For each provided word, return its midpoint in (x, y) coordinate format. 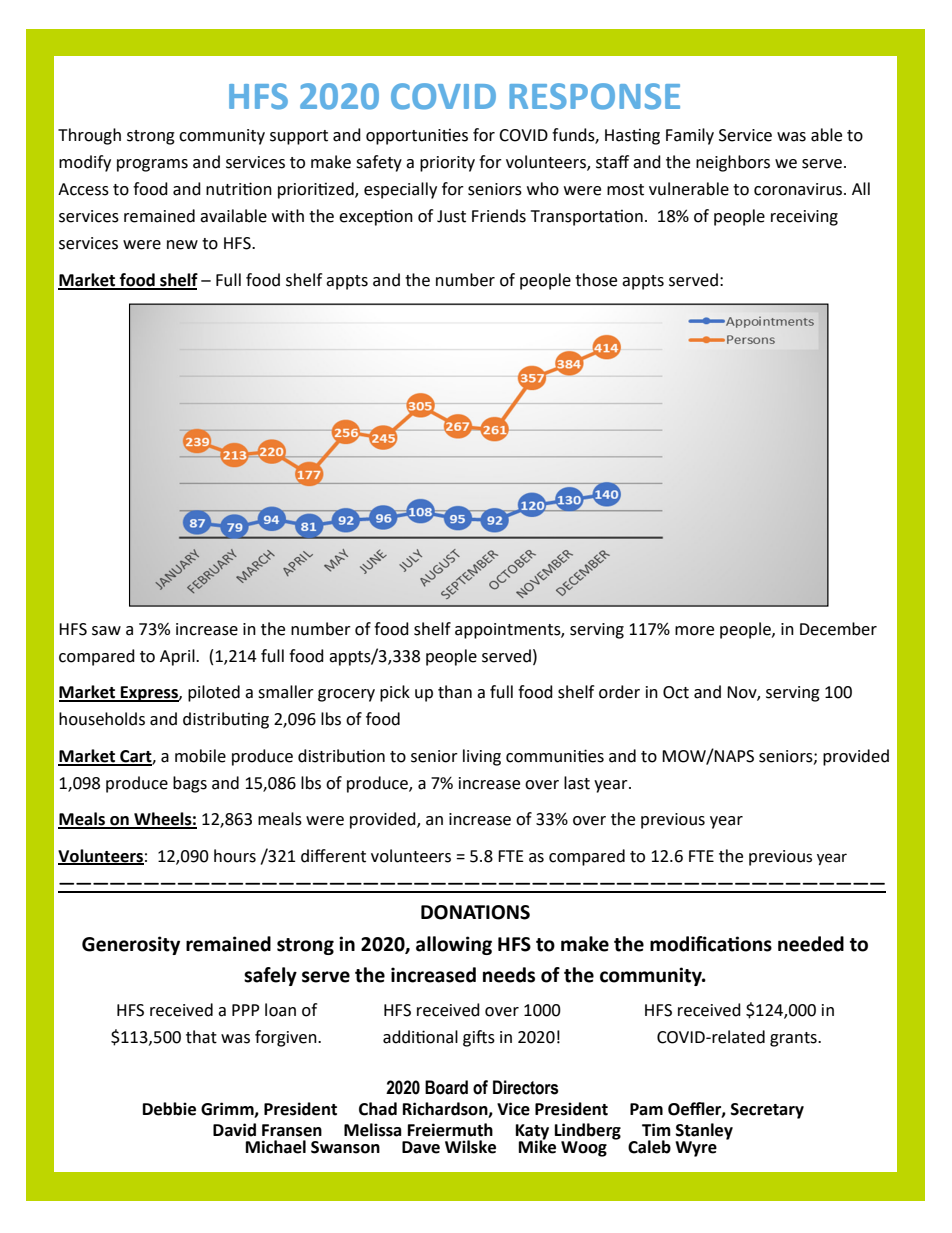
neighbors (733, 163)
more (694, 631)
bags (190, 784)
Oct (676, 692)
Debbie (169, 1109)
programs (152, 165)
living (482, 757)
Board (446, 1087)
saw (106, 631)
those (596, 280)
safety (379, 163)
